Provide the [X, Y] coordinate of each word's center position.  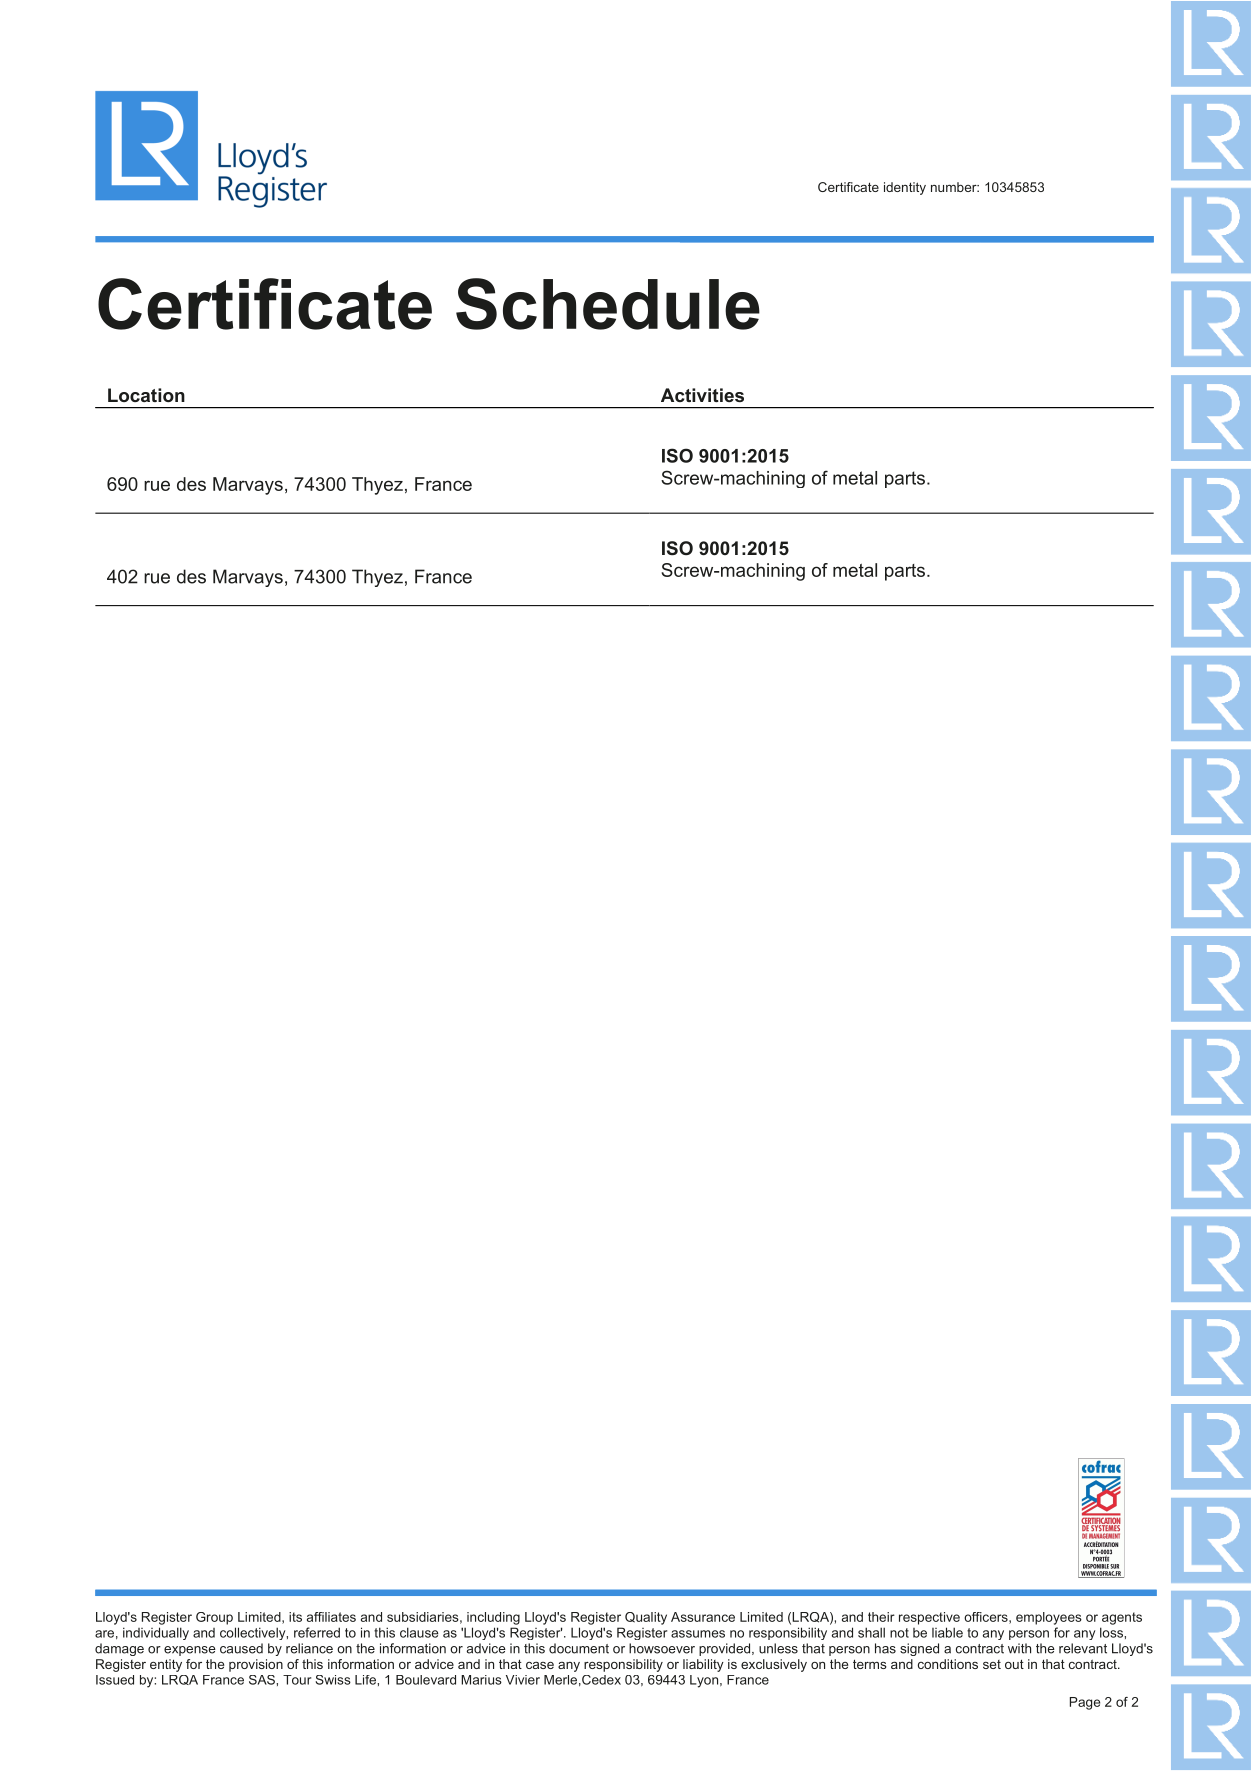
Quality [646, 1618]
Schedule [608, 304]
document [579, 1648]
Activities [702, 395]
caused [241, 1648]
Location [146, 395]
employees [1049, 1618]
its [295, 1617]
